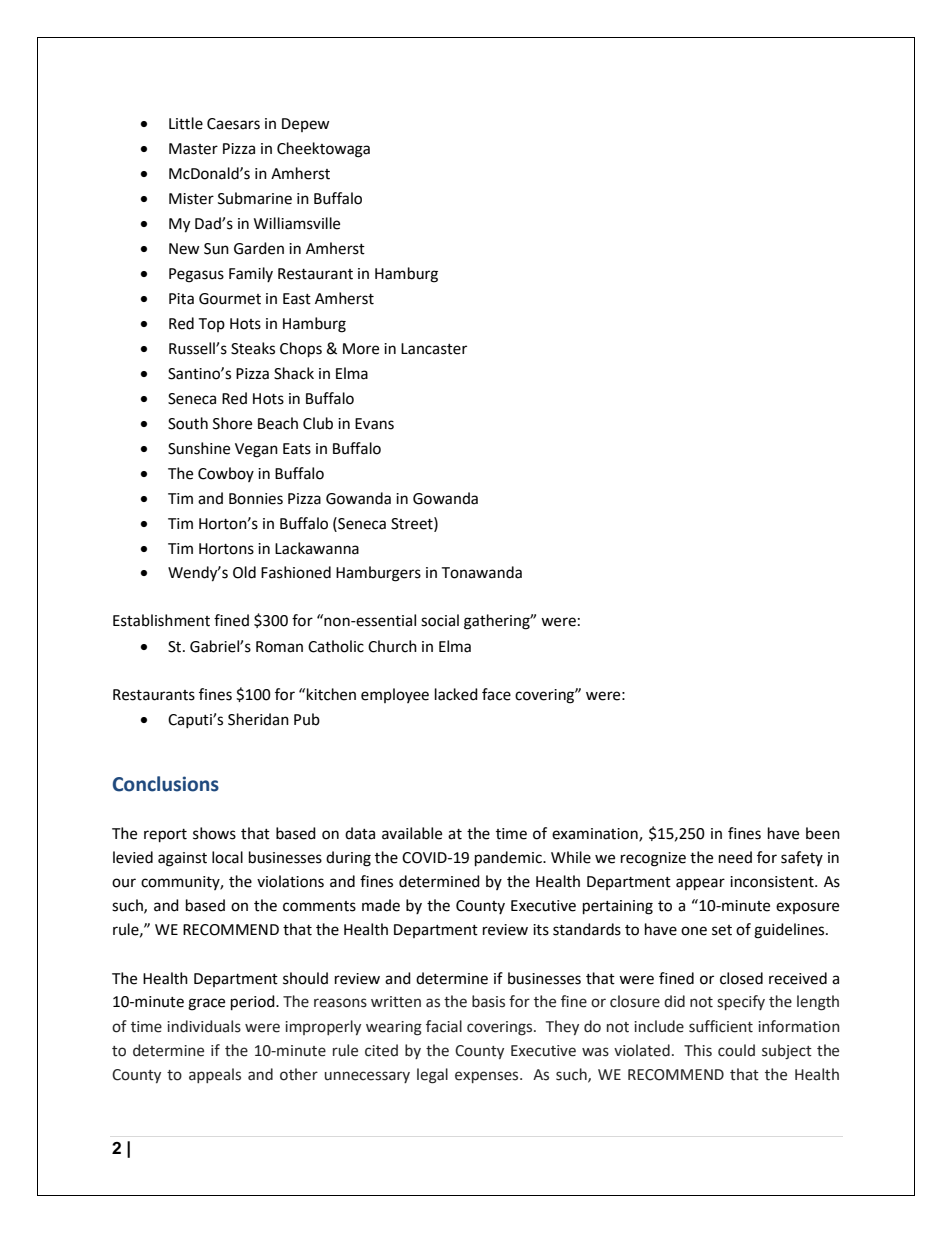  What do you see at coordinates (374, 424) in the screenshot?
I see `Evans` at bounding box center [374, 424].
